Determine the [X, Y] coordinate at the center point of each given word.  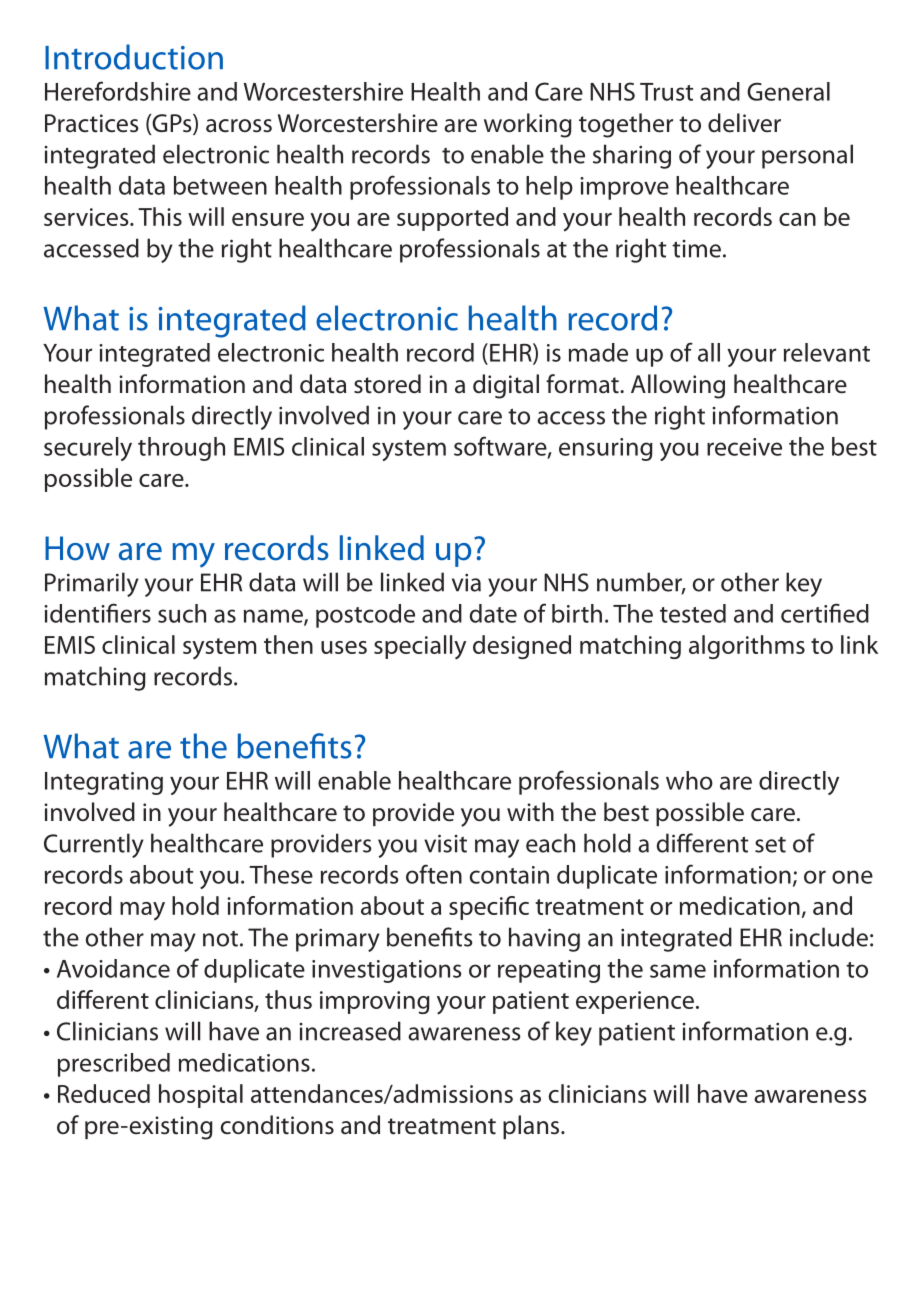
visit [445, 843]
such [182, 613]
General [788, 91]
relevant [827, 352]
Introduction [134, 57]
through [181, 449]
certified [825, 613]
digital [506, 386]
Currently [94, 845]
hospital [201, 1096]
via [466, 582]
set [770, 845]
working [528, 125]
